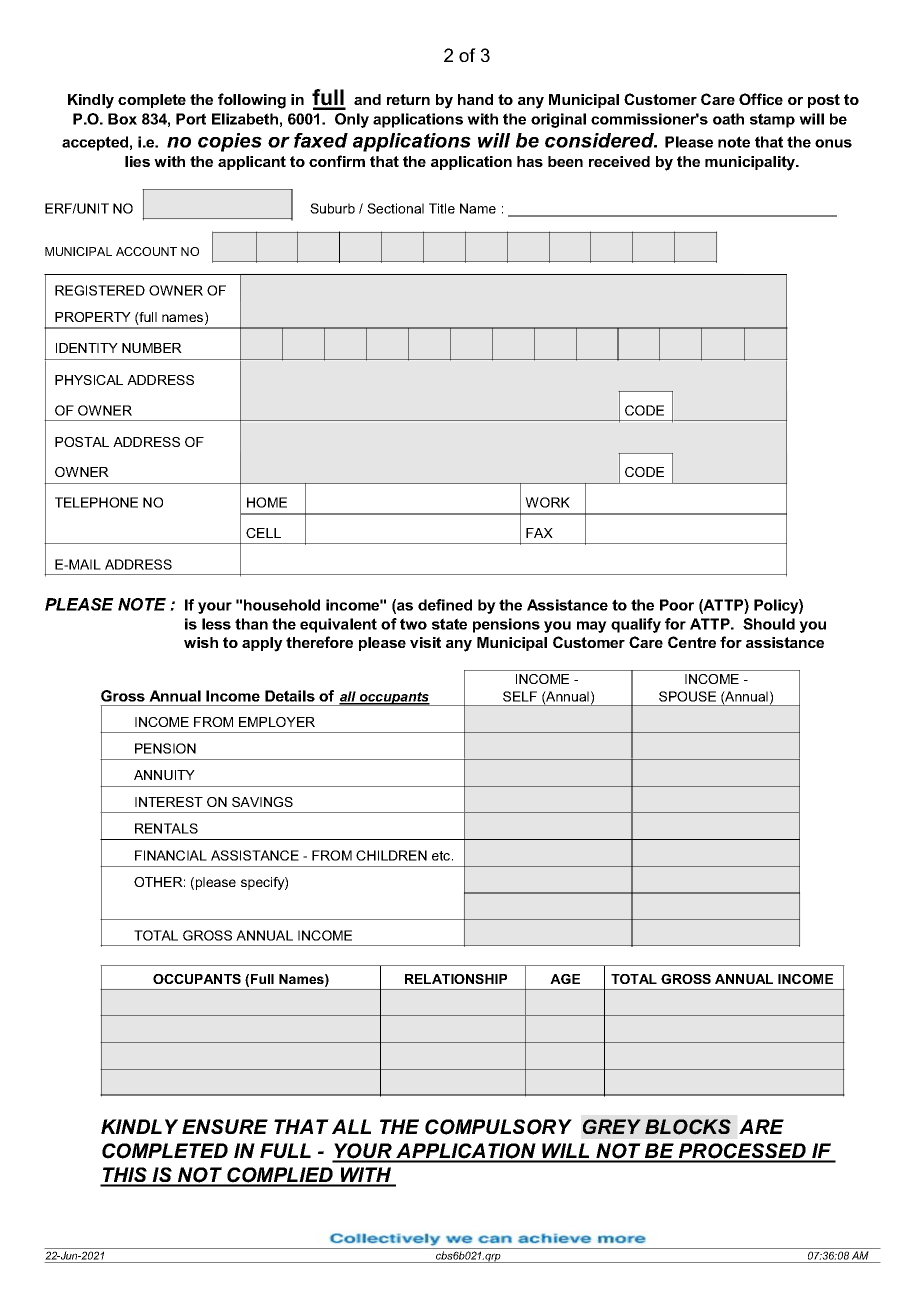 This screenshot has height=1308, width=924. Describe the element at coordinates (225, 1126) in the screenshot. I see `ENSURE` at that location.
